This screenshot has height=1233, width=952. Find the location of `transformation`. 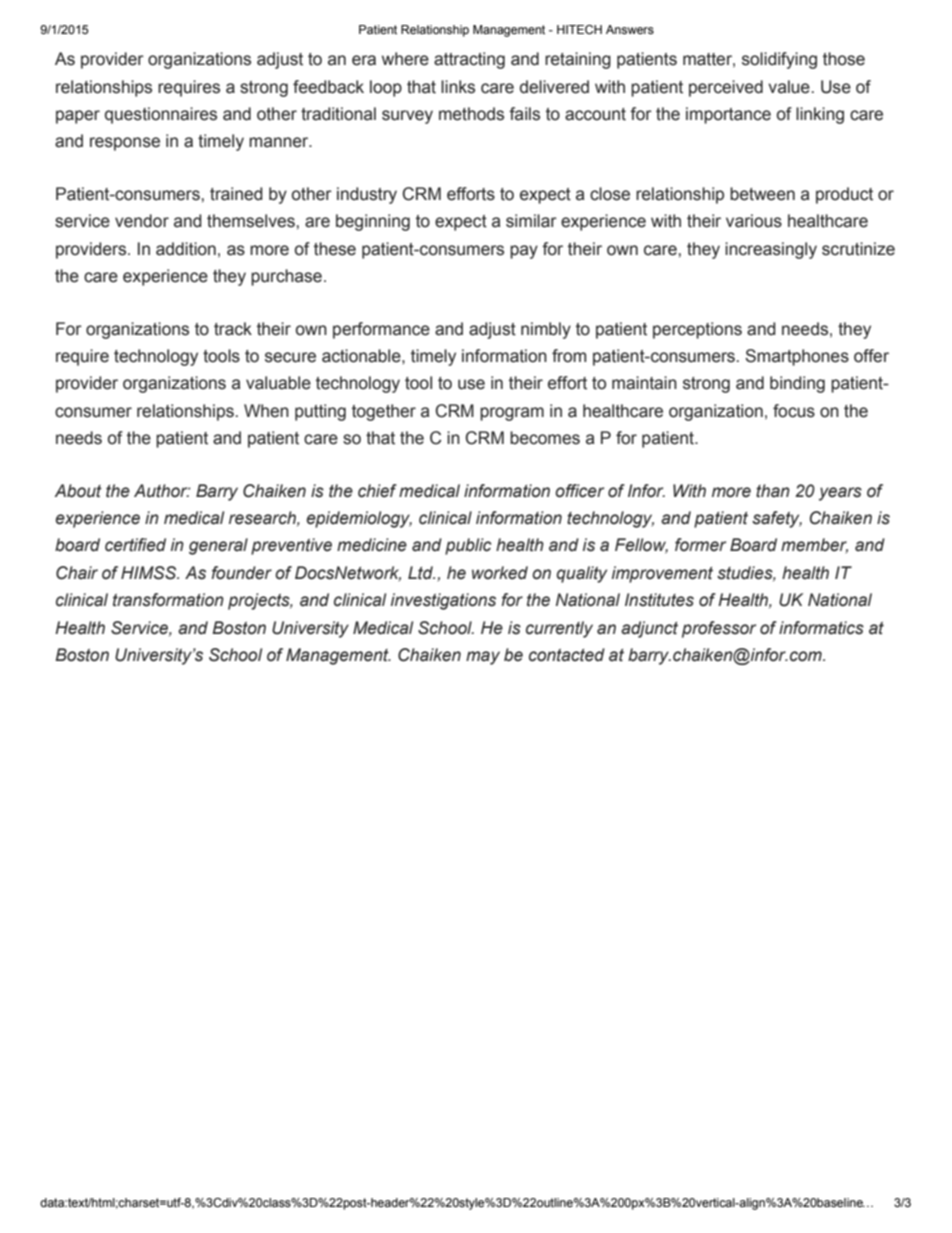

transformation is located at coordinates (168, 600).
